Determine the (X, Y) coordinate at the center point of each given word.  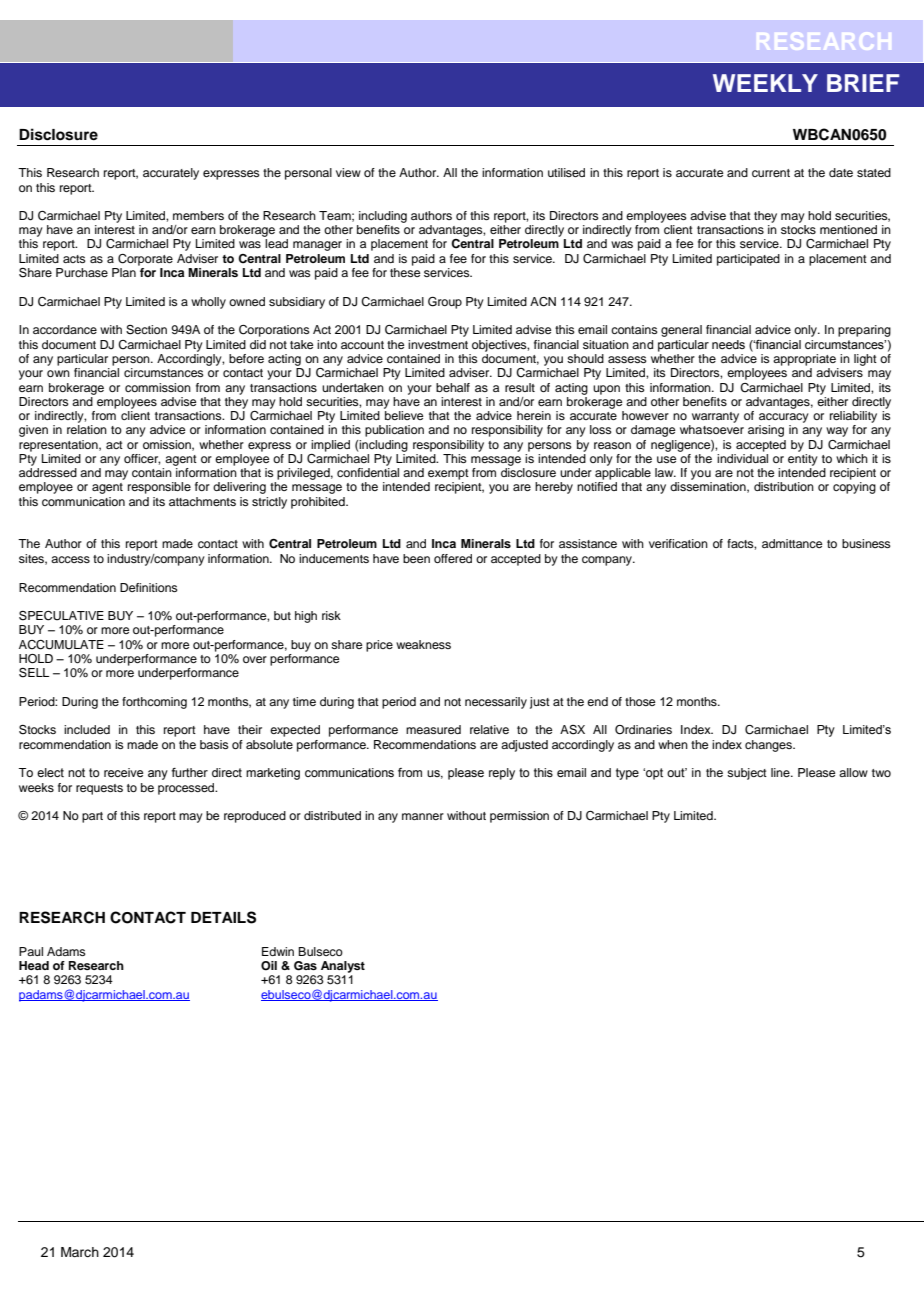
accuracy (784, 418)
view (348, 172)
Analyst (343, 967)
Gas (305, 966)
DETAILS (223, 917)
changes (769, 746)
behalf (453, 387)
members (198, 215)
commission (158, 387)
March (80, 1252)
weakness (423, 644)
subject (747, 774)
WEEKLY (765, 83)
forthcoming (154, 703)
